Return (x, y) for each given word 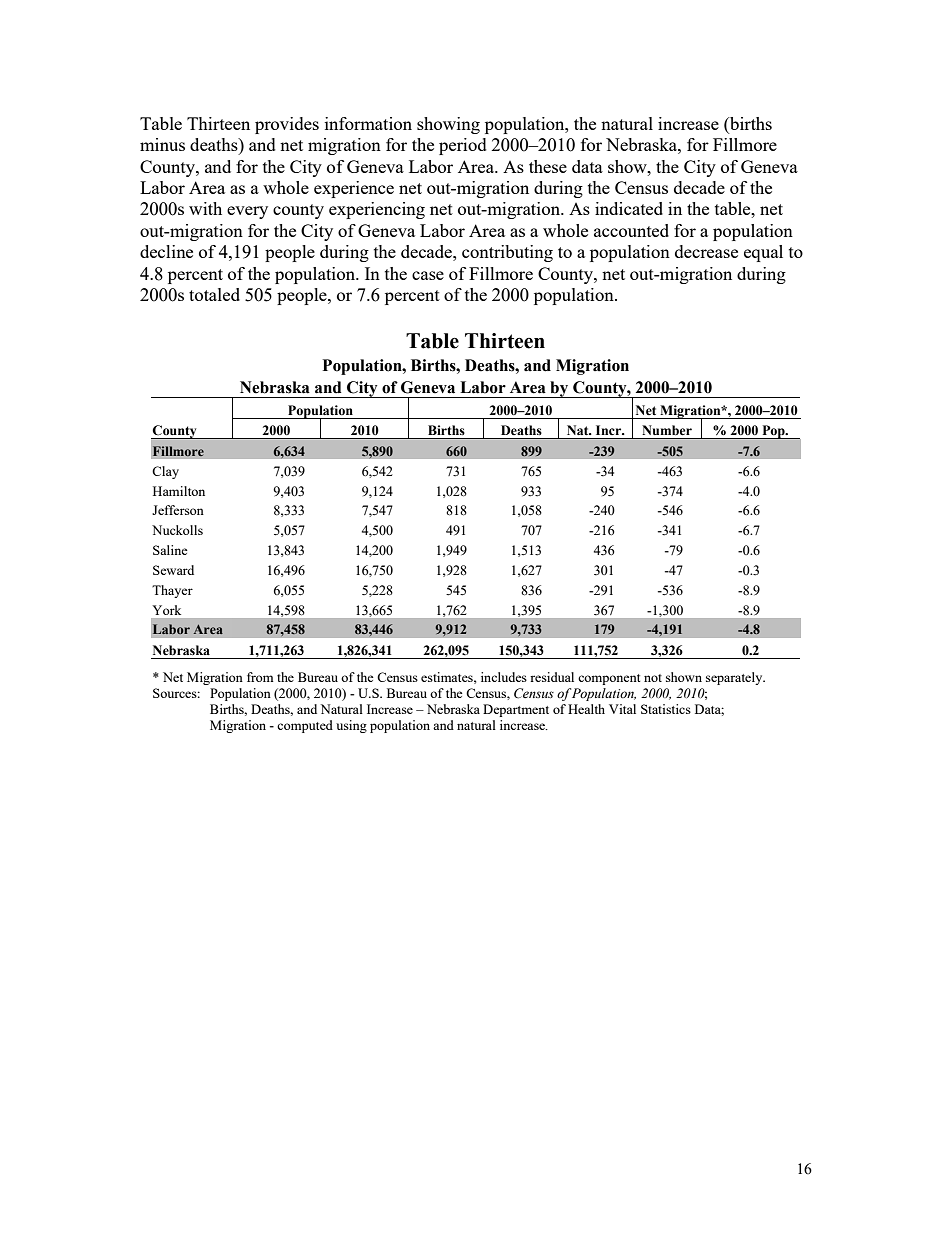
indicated (629, 208)
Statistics (666, 709)
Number (667, 430)
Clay (165, 472)
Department (516, 710)
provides (287, 125)
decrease (706, 251)
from (260, 677)
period (463, 146)
